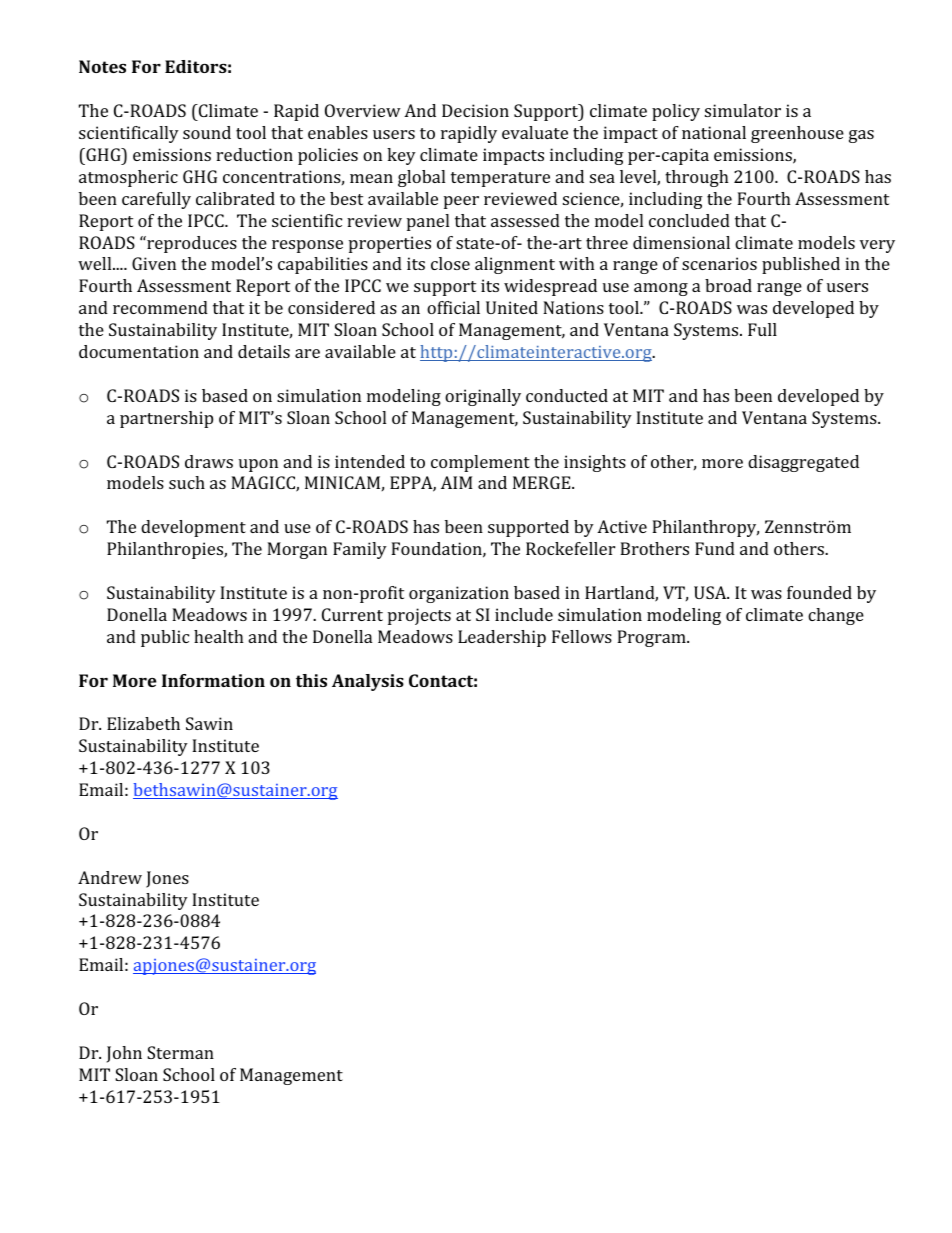  What do you see at coordinates (502, 638) in the image?
I see `Leadership` at bounding box center [502, 638].
